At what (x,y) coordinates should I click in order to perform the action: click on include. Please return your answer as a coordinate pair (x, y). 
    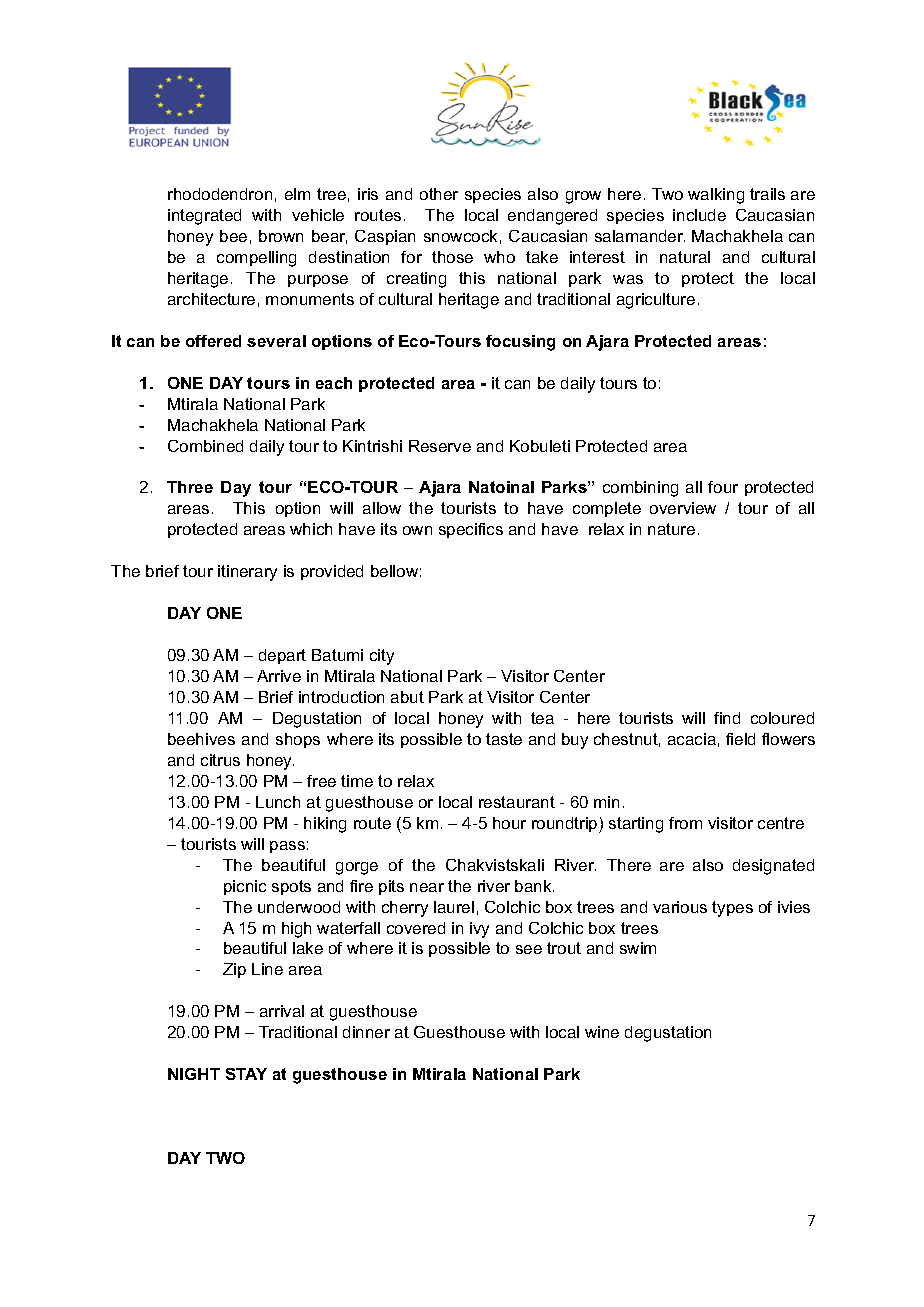
    Looking at the image, I should click on (699, 215).
